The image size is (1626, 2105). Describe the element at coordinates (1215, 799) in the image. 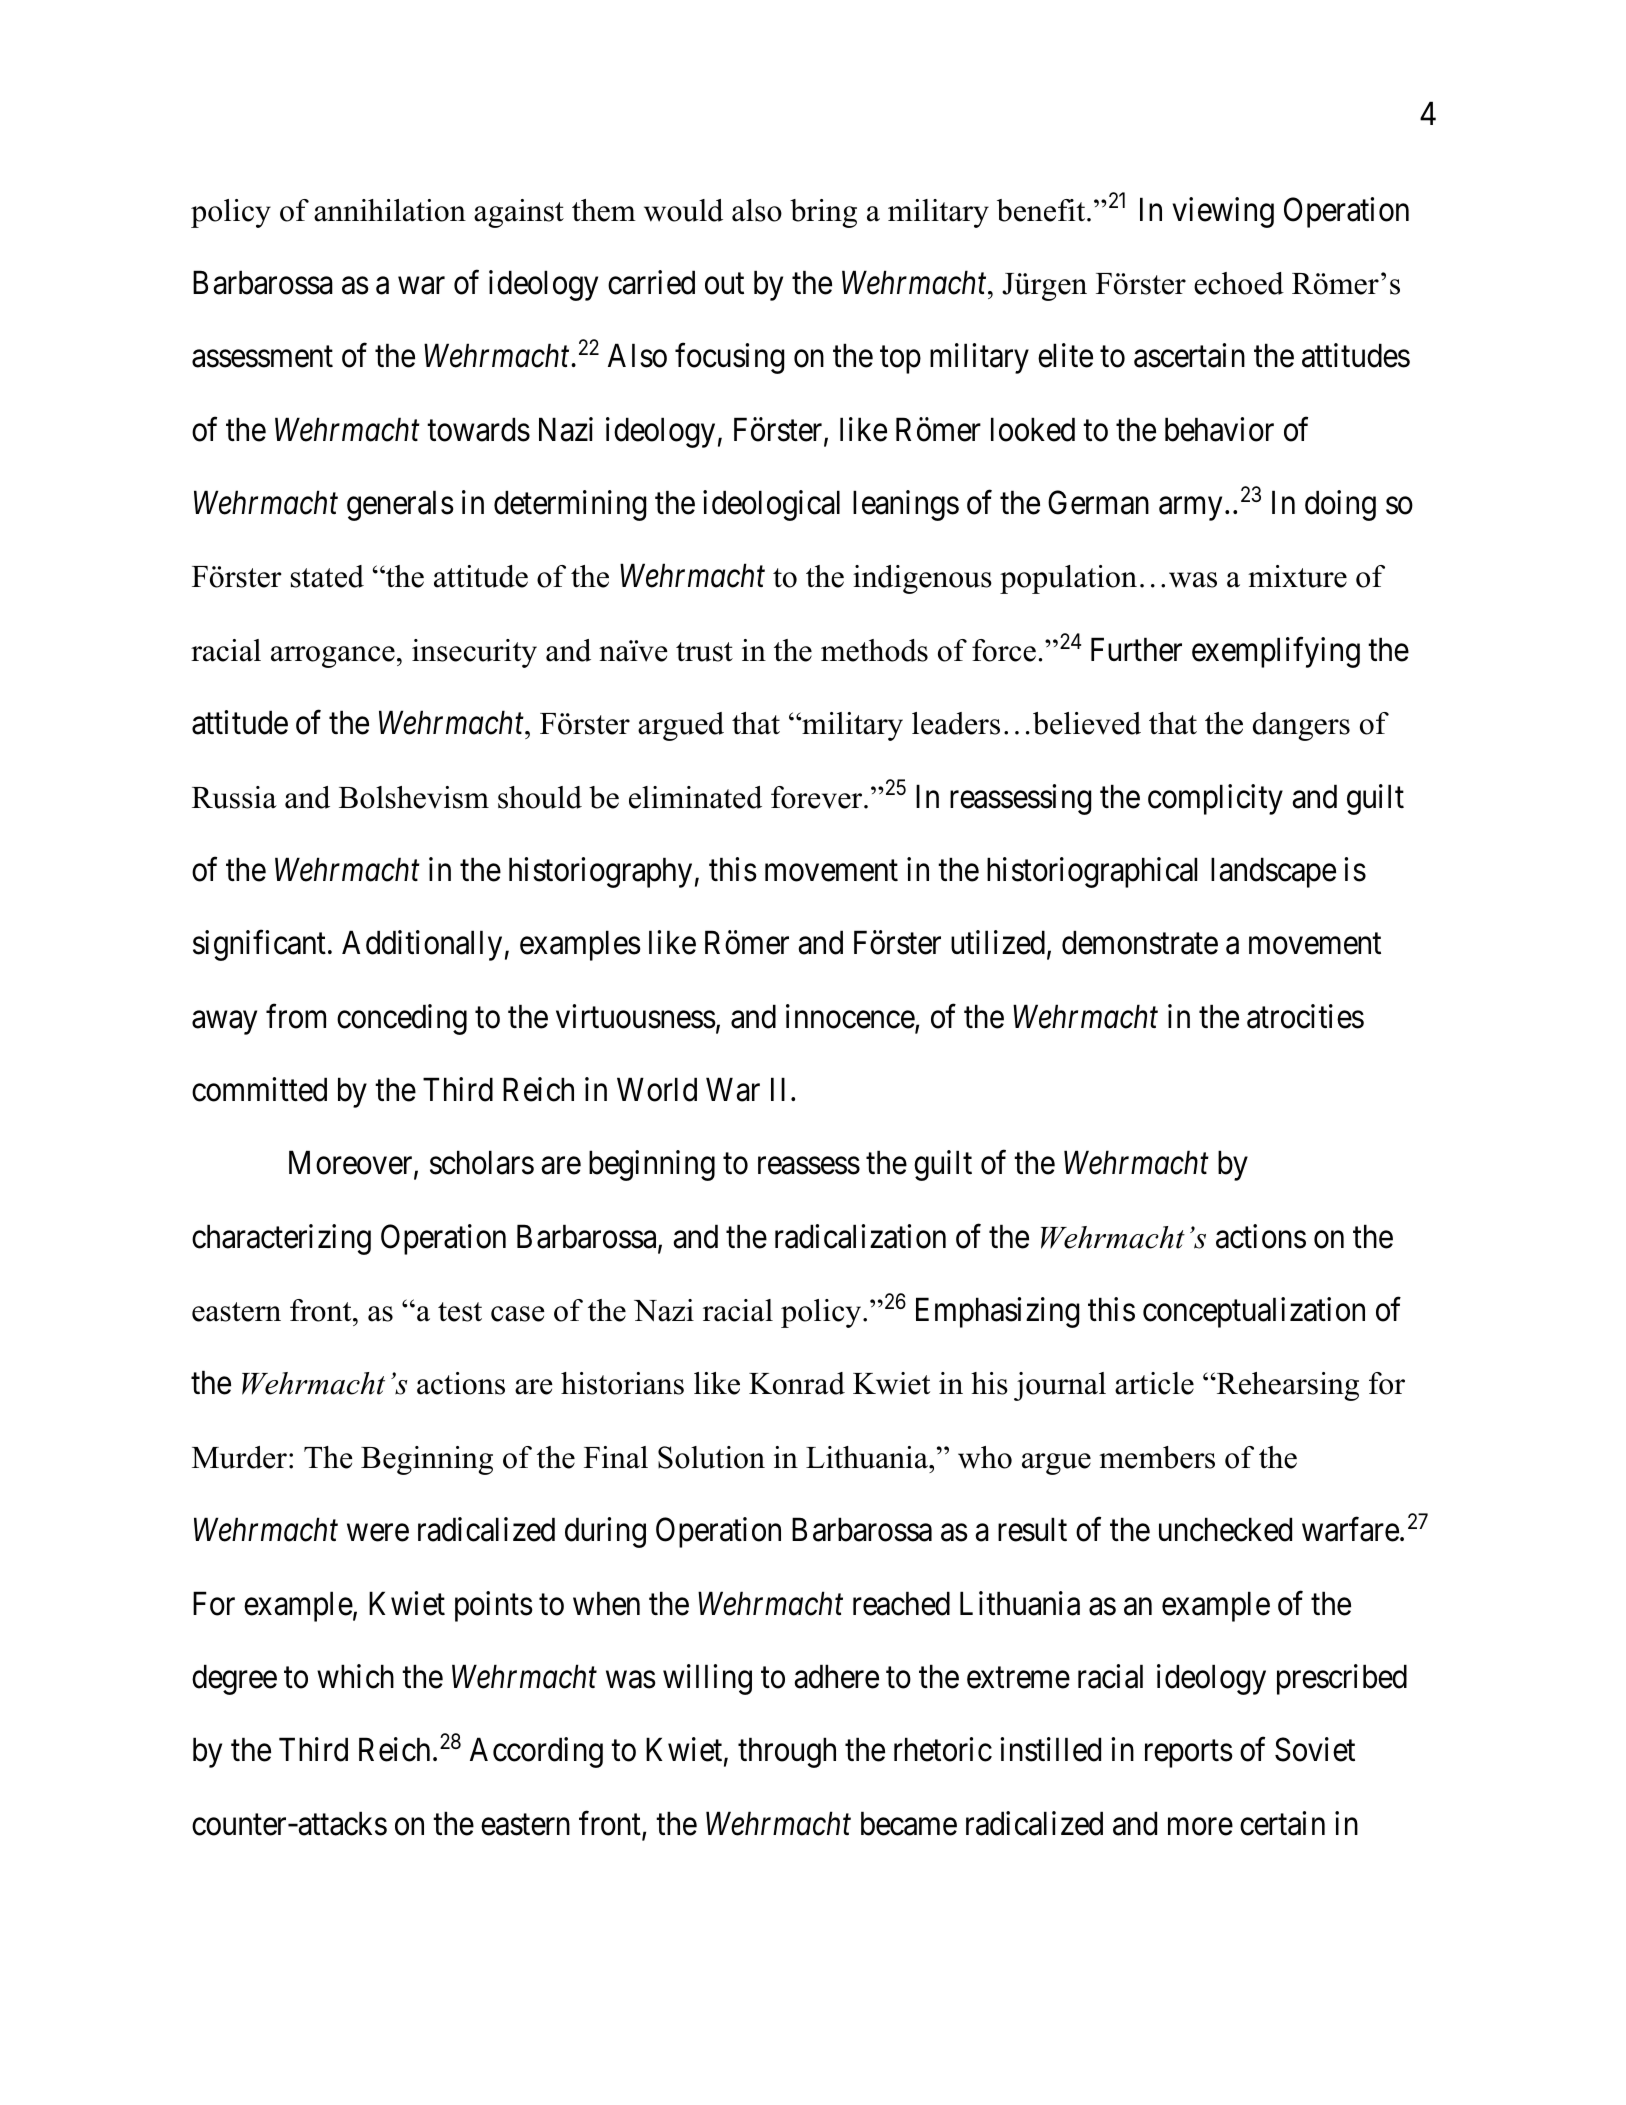

I see `complicity` at that location.
